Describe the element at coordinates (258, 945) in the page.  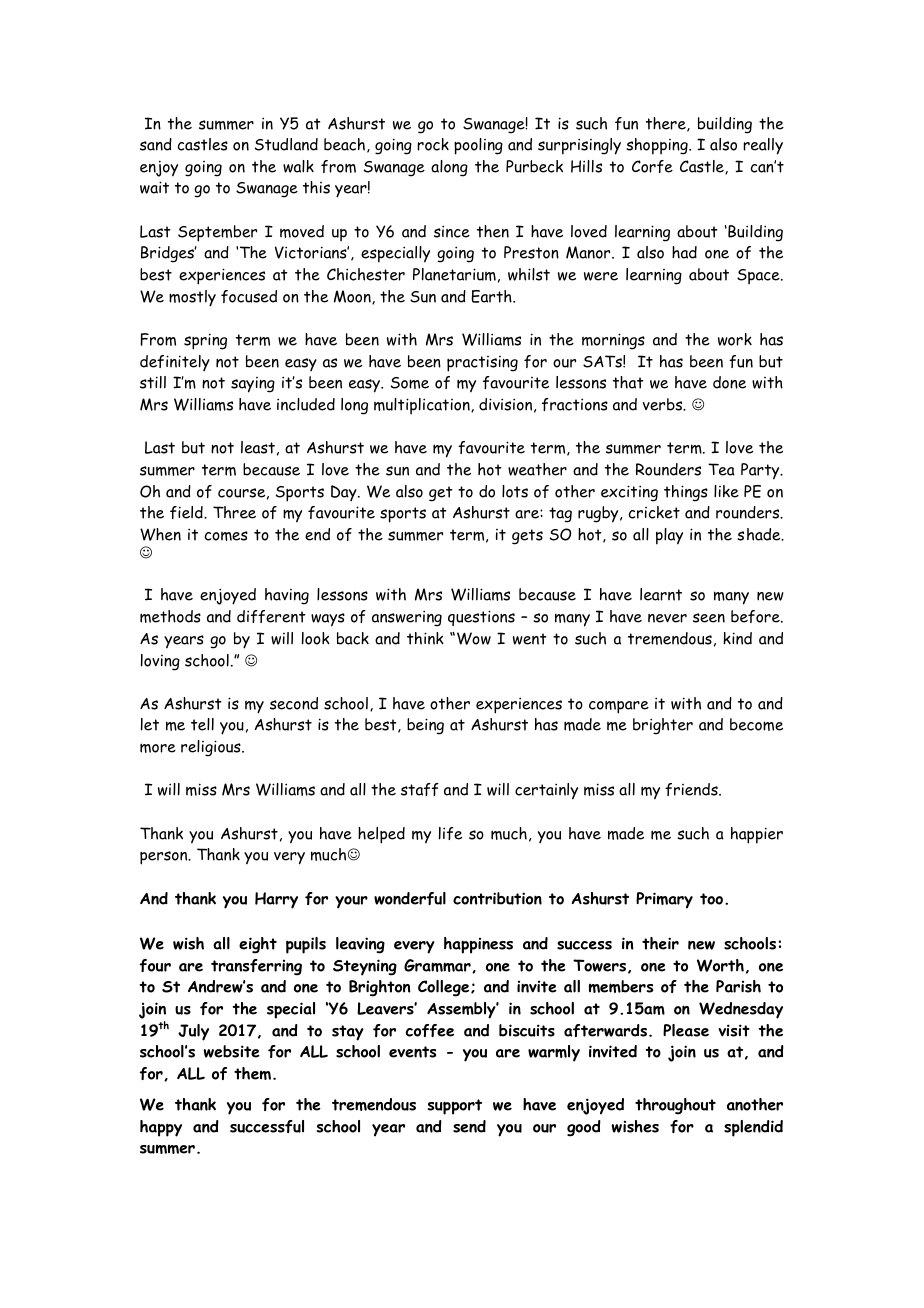
I see `eight` at that location.
